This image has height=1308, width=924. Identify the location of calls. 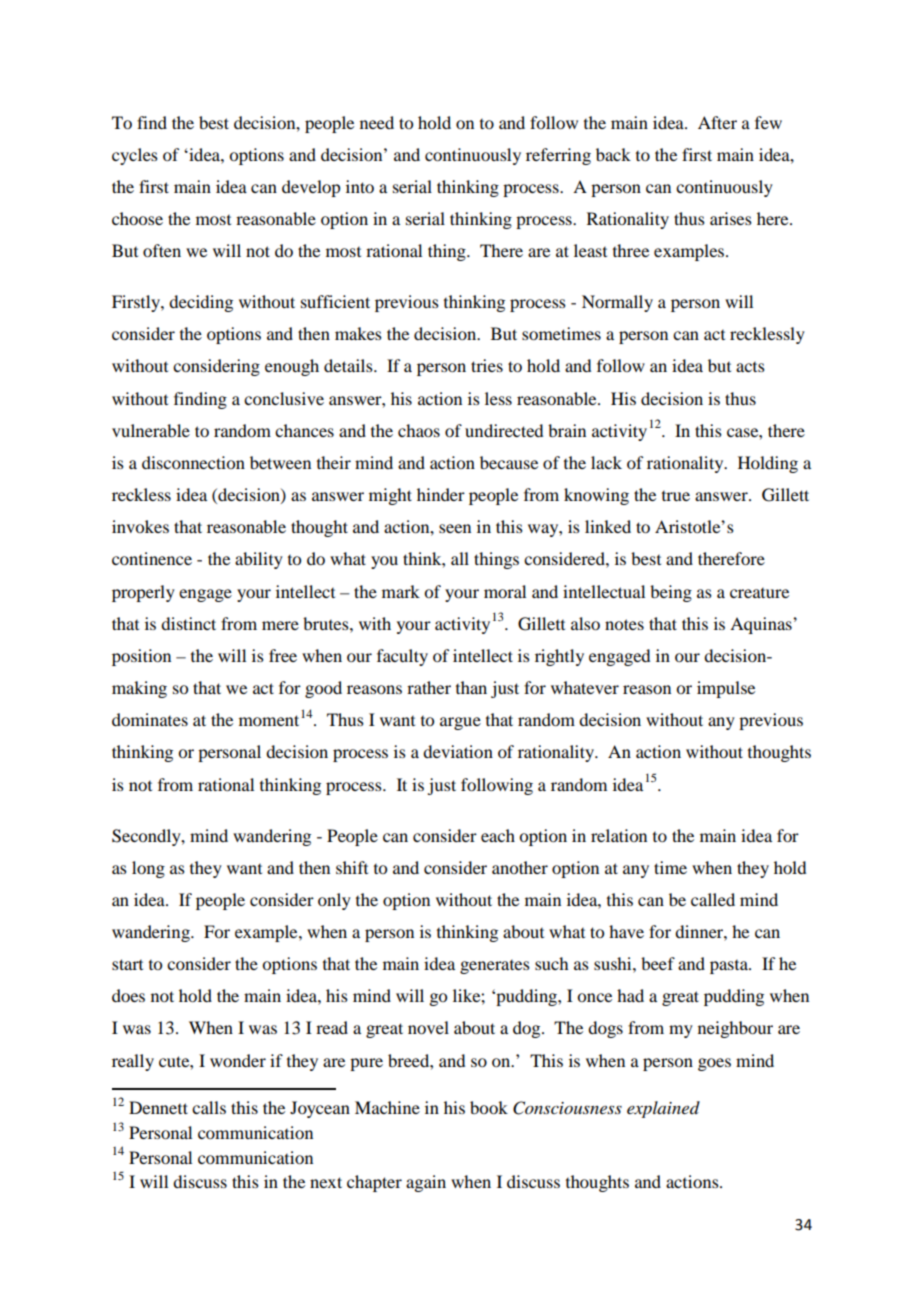
(209, 1107).
